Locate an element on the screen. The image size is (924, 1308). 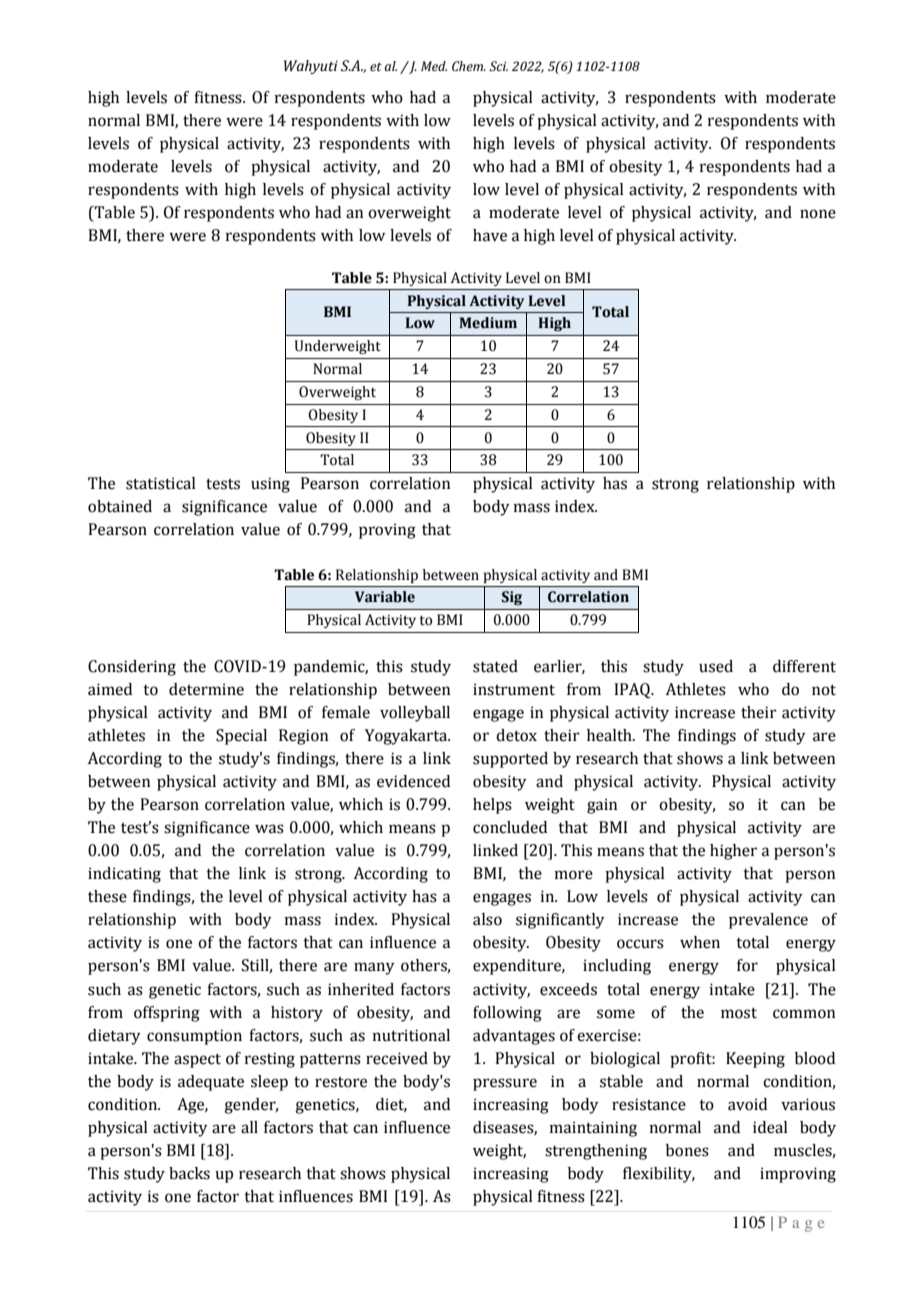
Special is located at coordinates (241, 737).
